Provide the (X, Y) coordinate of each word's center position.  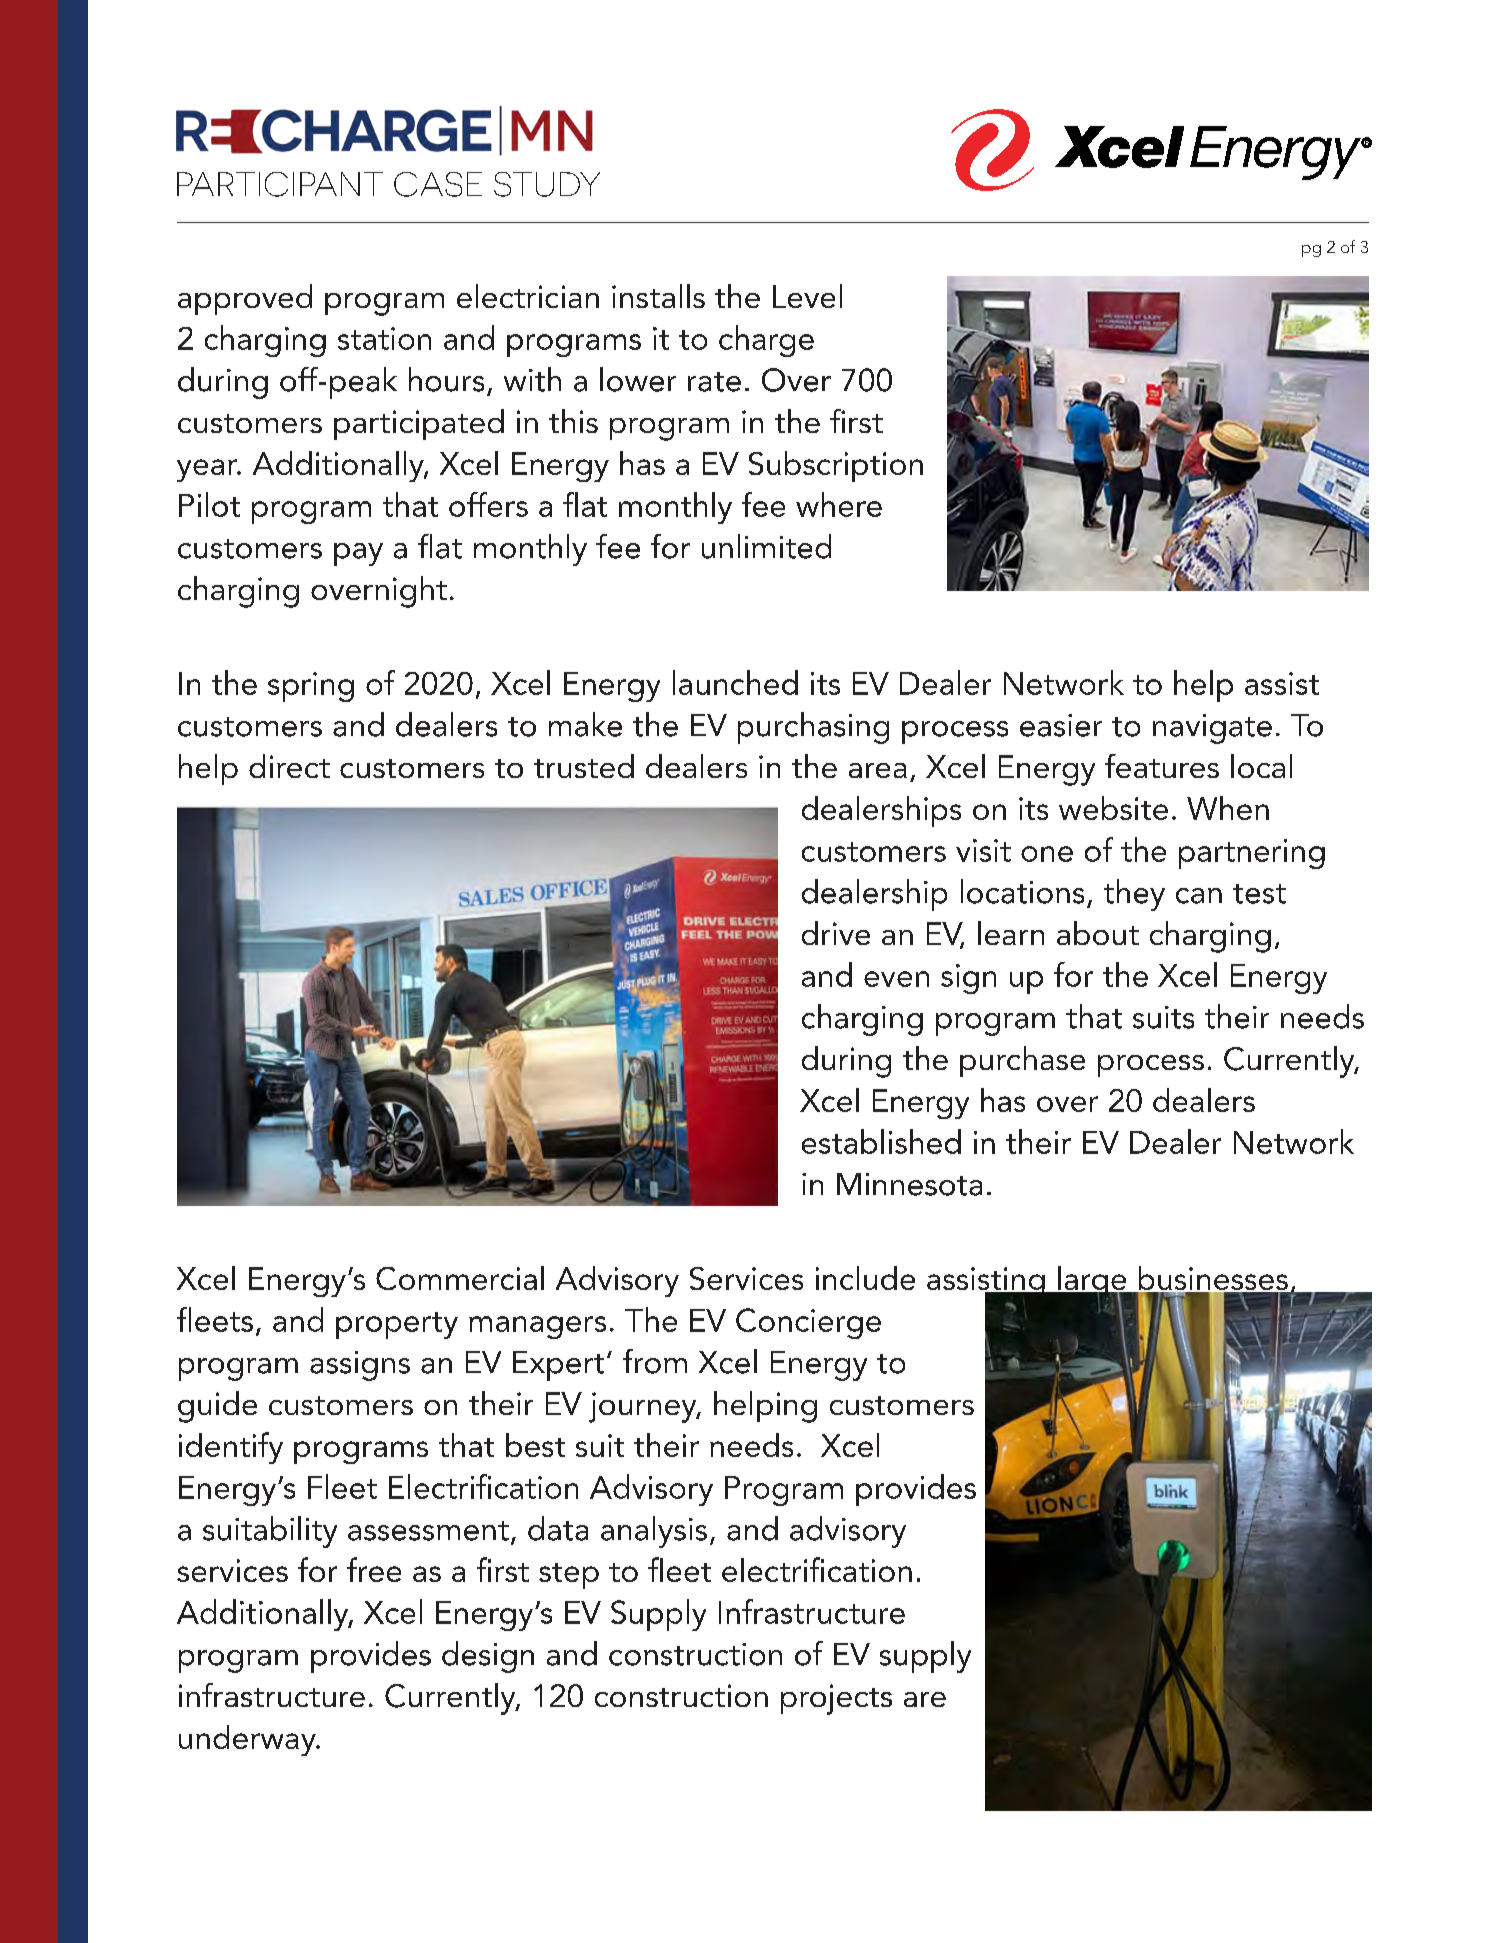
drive (836, 933)
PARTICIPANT (280, 184)
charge (766, 341)
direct (289, 766)
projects (836, 1699)
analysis (654, 1532)
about (1098, 933)
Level (807, 296)
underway (248, 1740)
